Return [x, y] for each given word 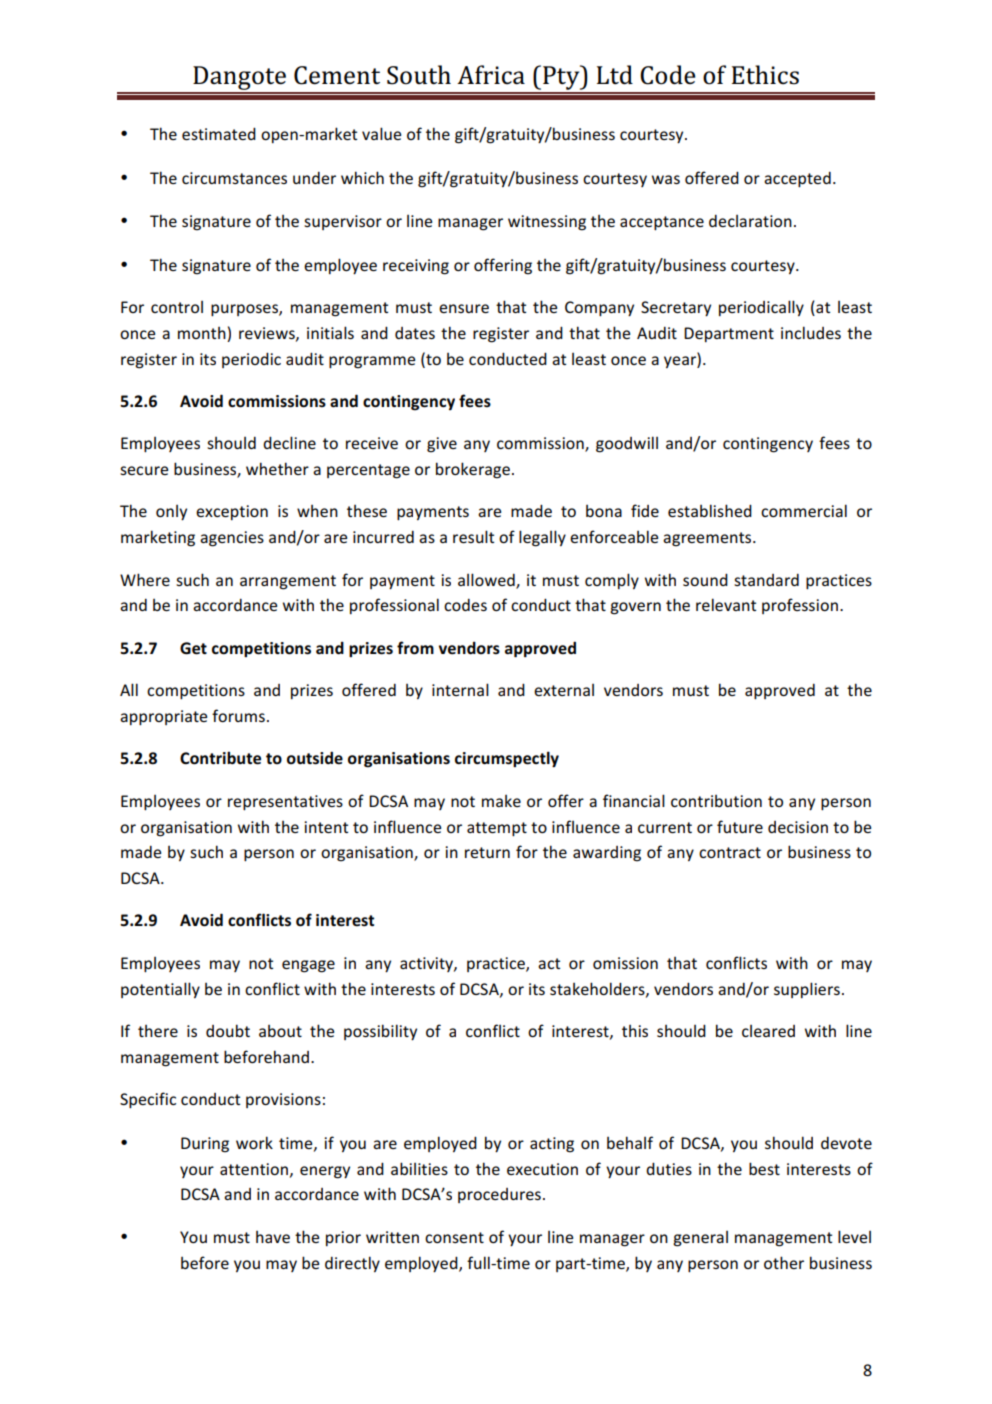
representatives [285, 802]
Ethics [765, 75]
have [273, 1237]
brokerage [473, 470]
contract [730, 852]
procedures [499, 1195]
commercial [804, 510]
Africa [491, 75]
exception [232, 512]
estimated [219, 134]
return [487, 852]
